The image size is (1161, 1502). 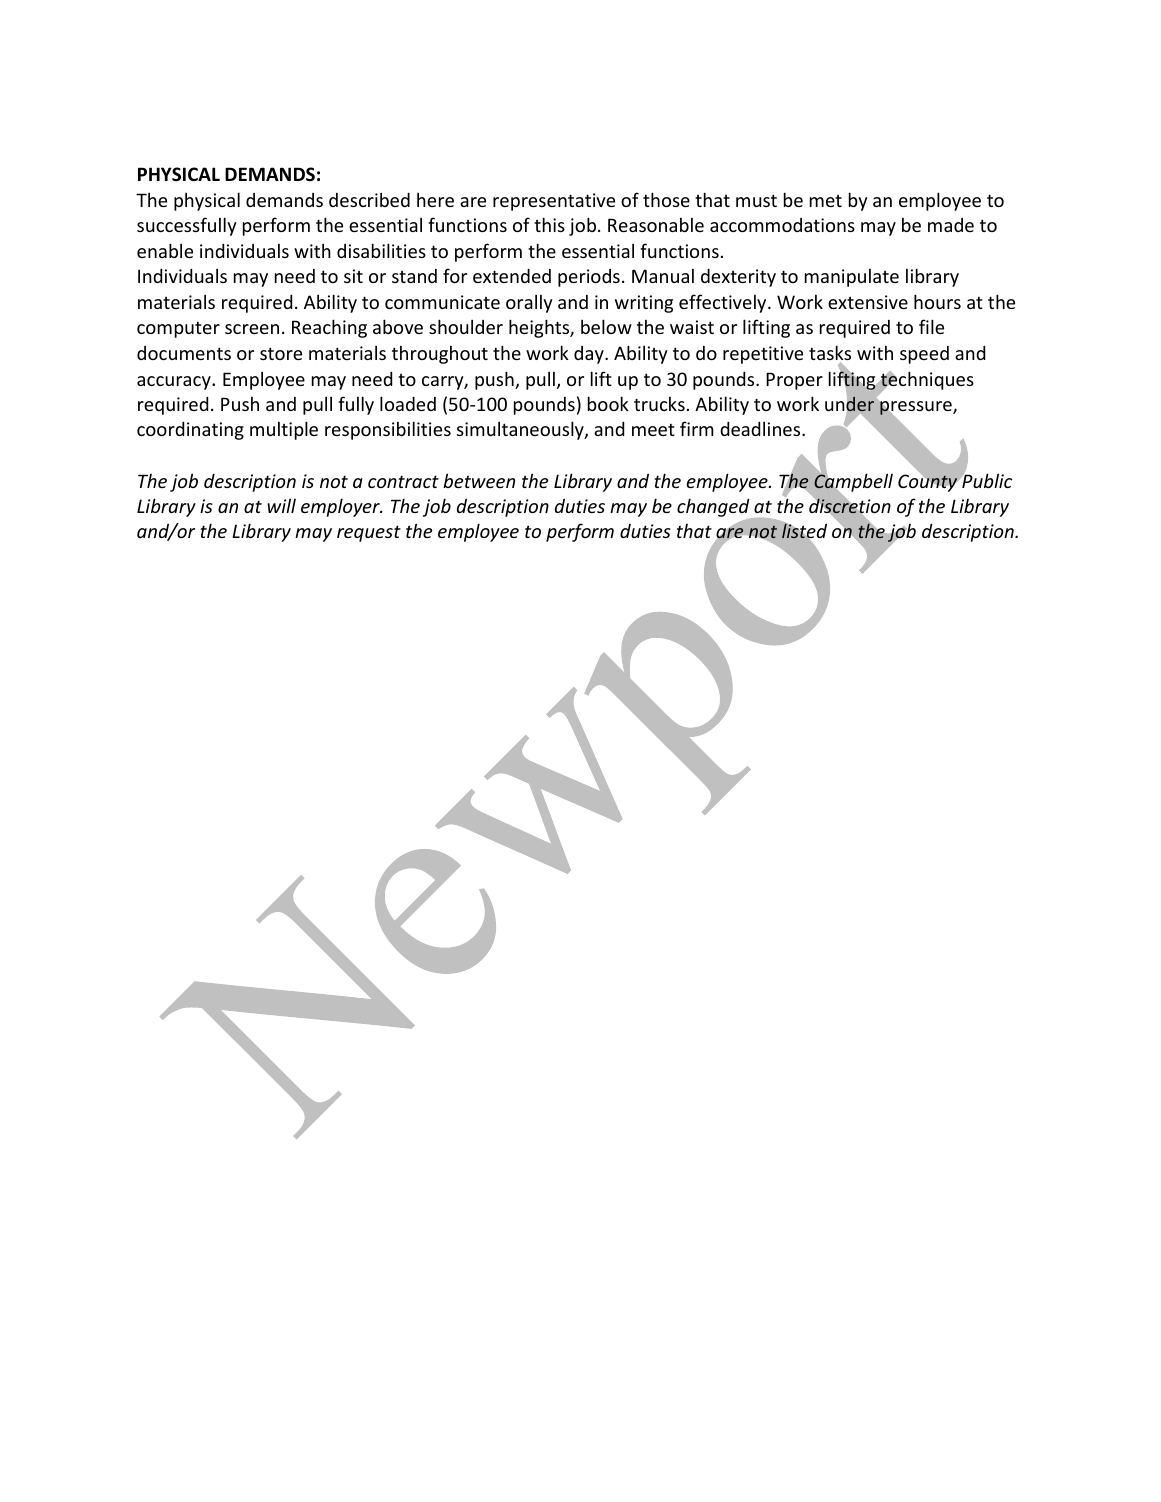 What do you see at coordinates (826, 201) in the screenshot?
I see `met` at bounding box center [826, 201].
